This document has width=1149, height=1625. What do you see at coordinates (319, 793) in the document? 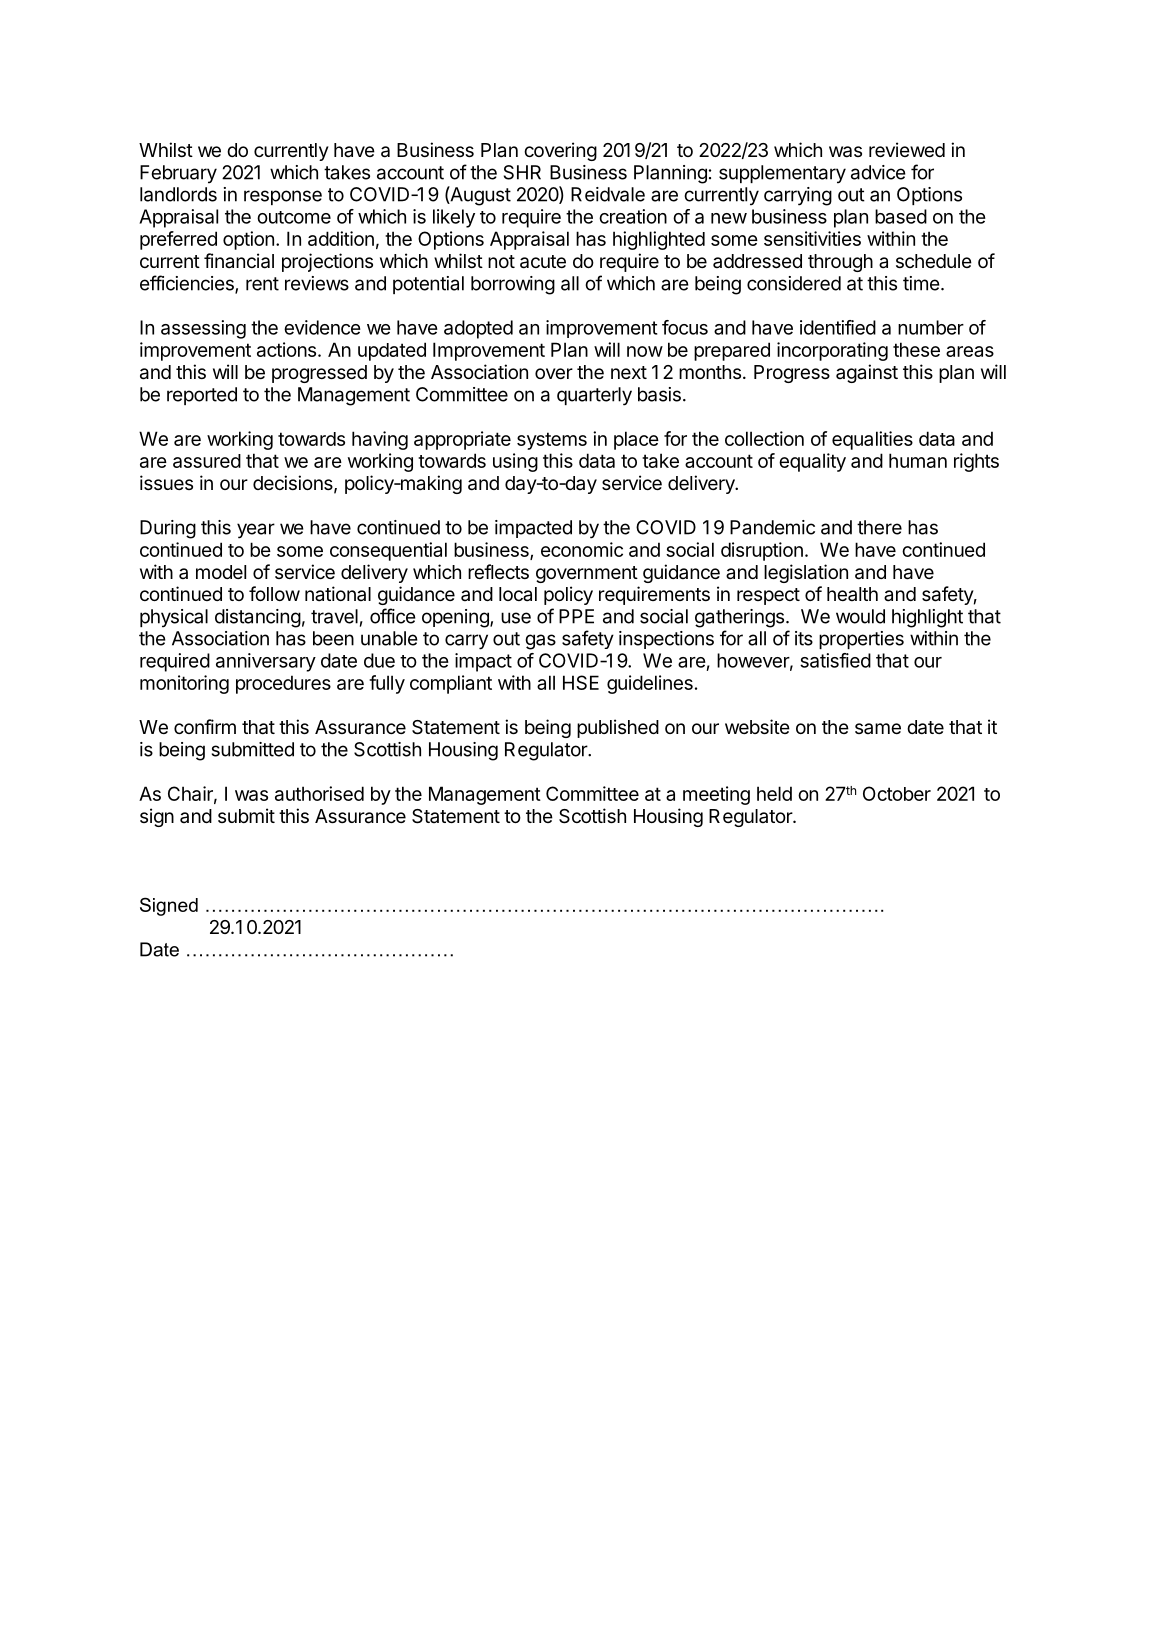
I see `authorised` at bounding box center [319, 793].
